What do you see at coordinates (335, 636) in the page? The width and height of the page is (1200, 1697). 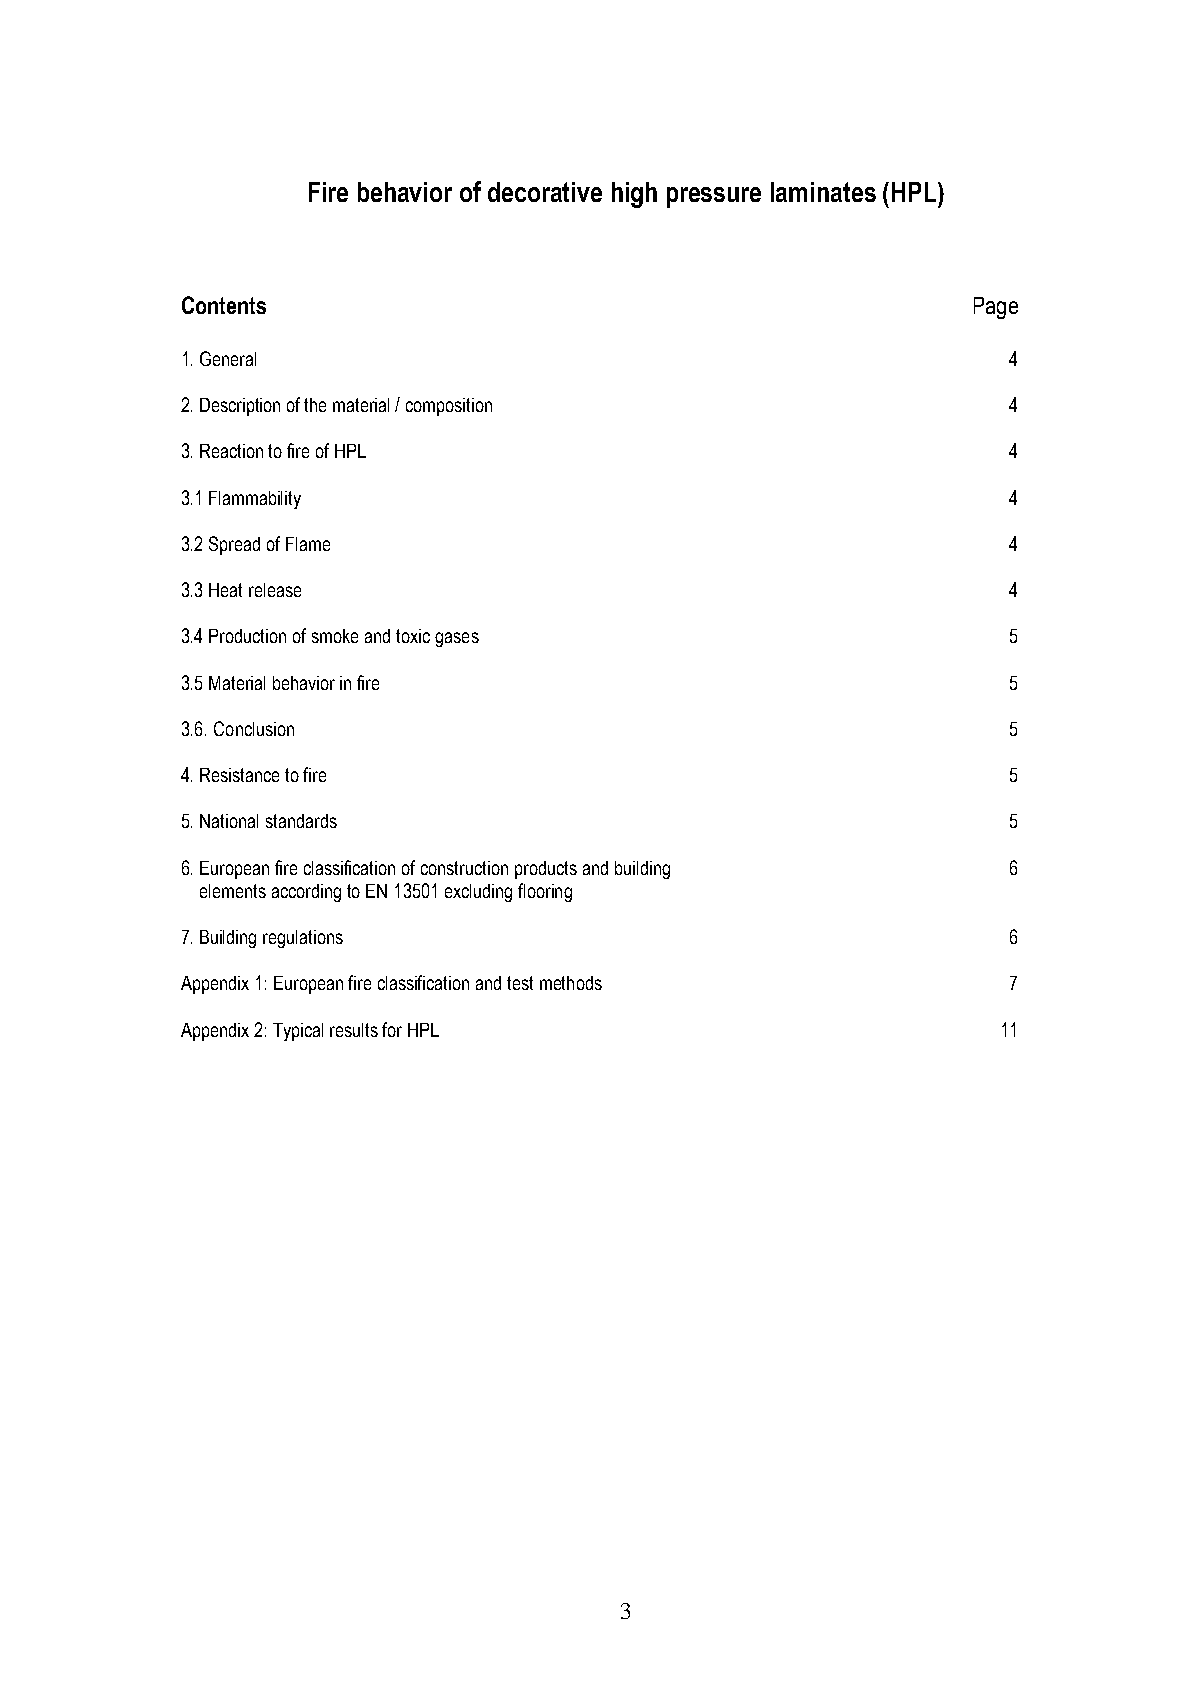 I see `smoke` at bounding box center [335, 636].
